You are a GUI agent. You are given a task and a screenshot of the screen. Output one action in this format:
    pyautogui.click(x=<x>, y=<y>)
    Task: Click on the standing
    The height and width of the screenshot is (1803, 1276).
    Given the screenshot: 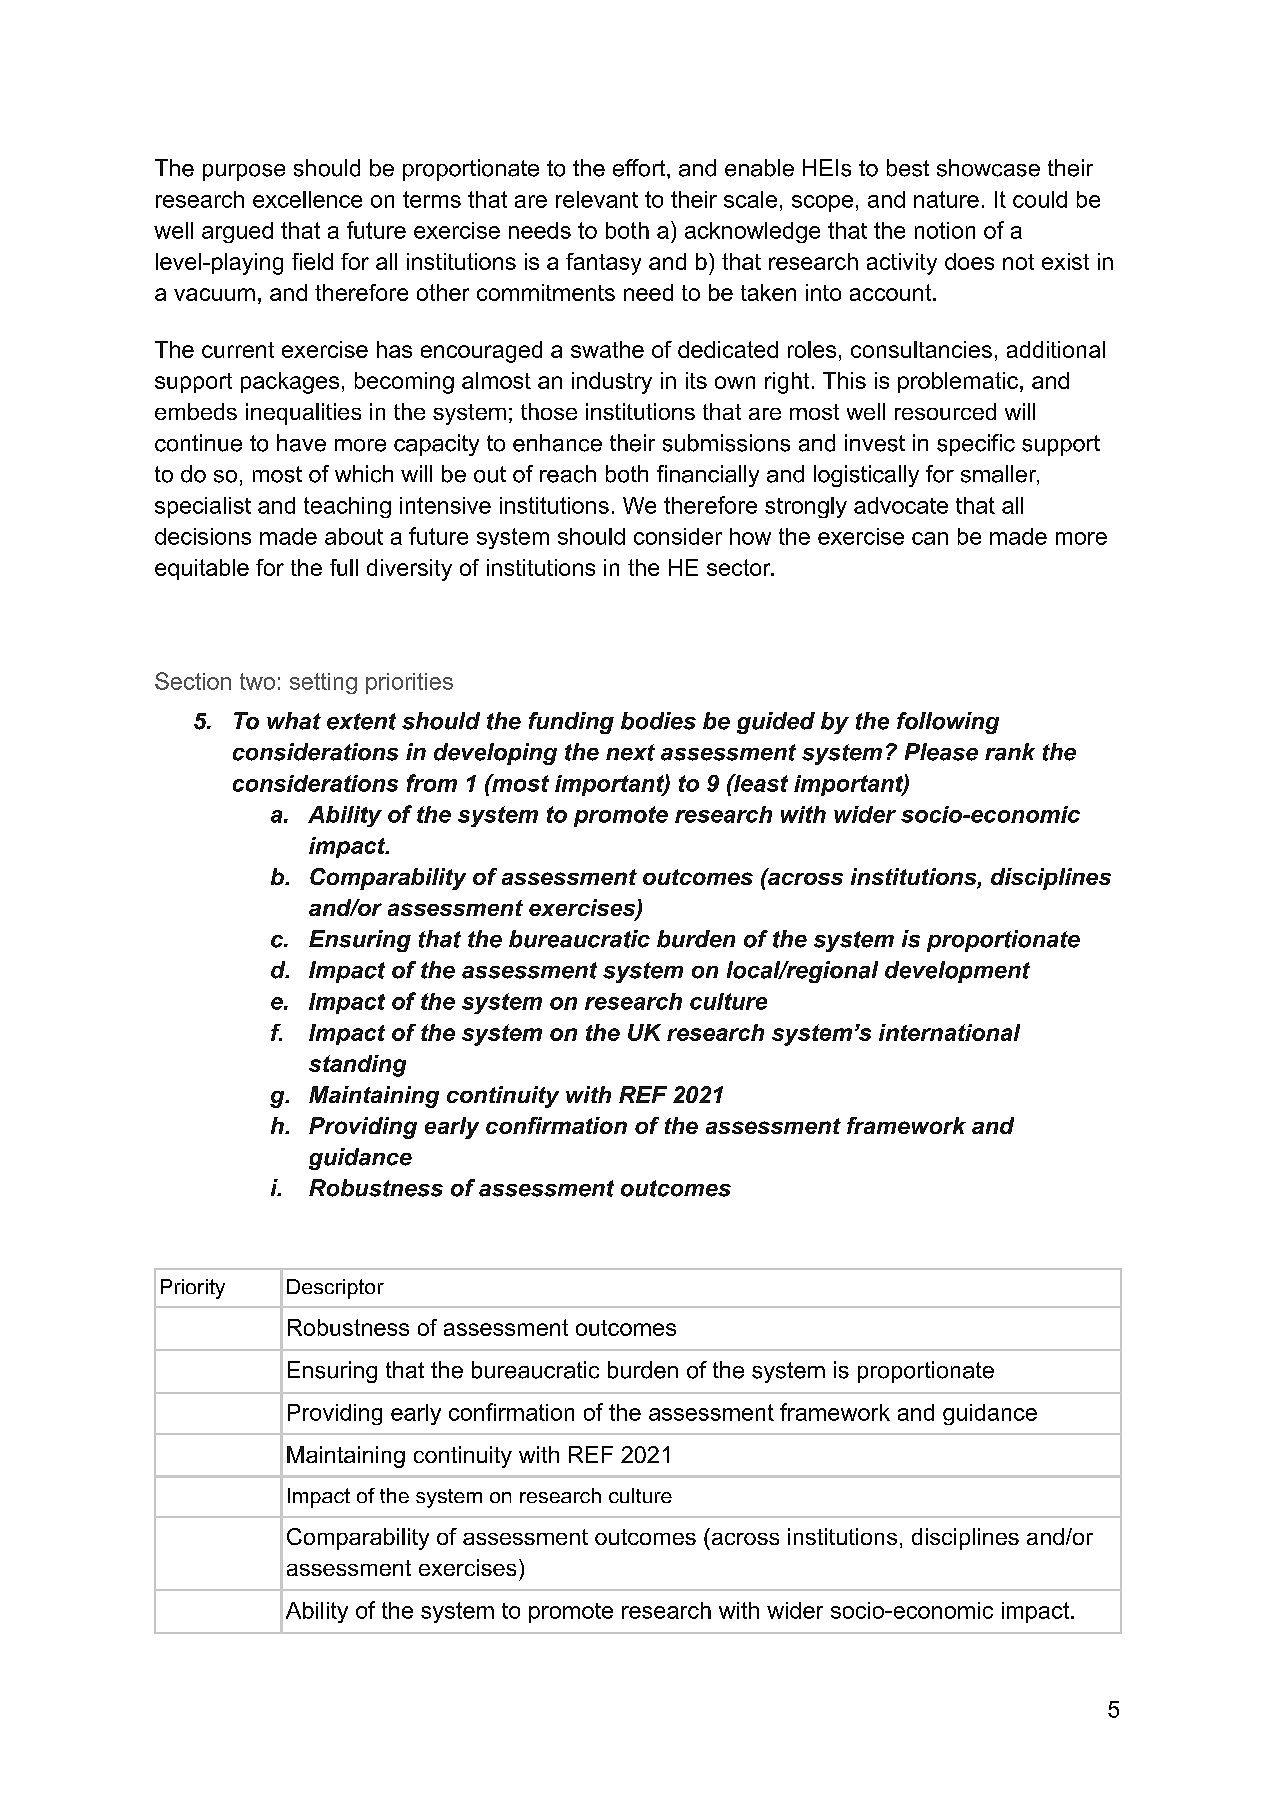 What is the action you would take?
    pyautogui.click(x=357, y=1066)
